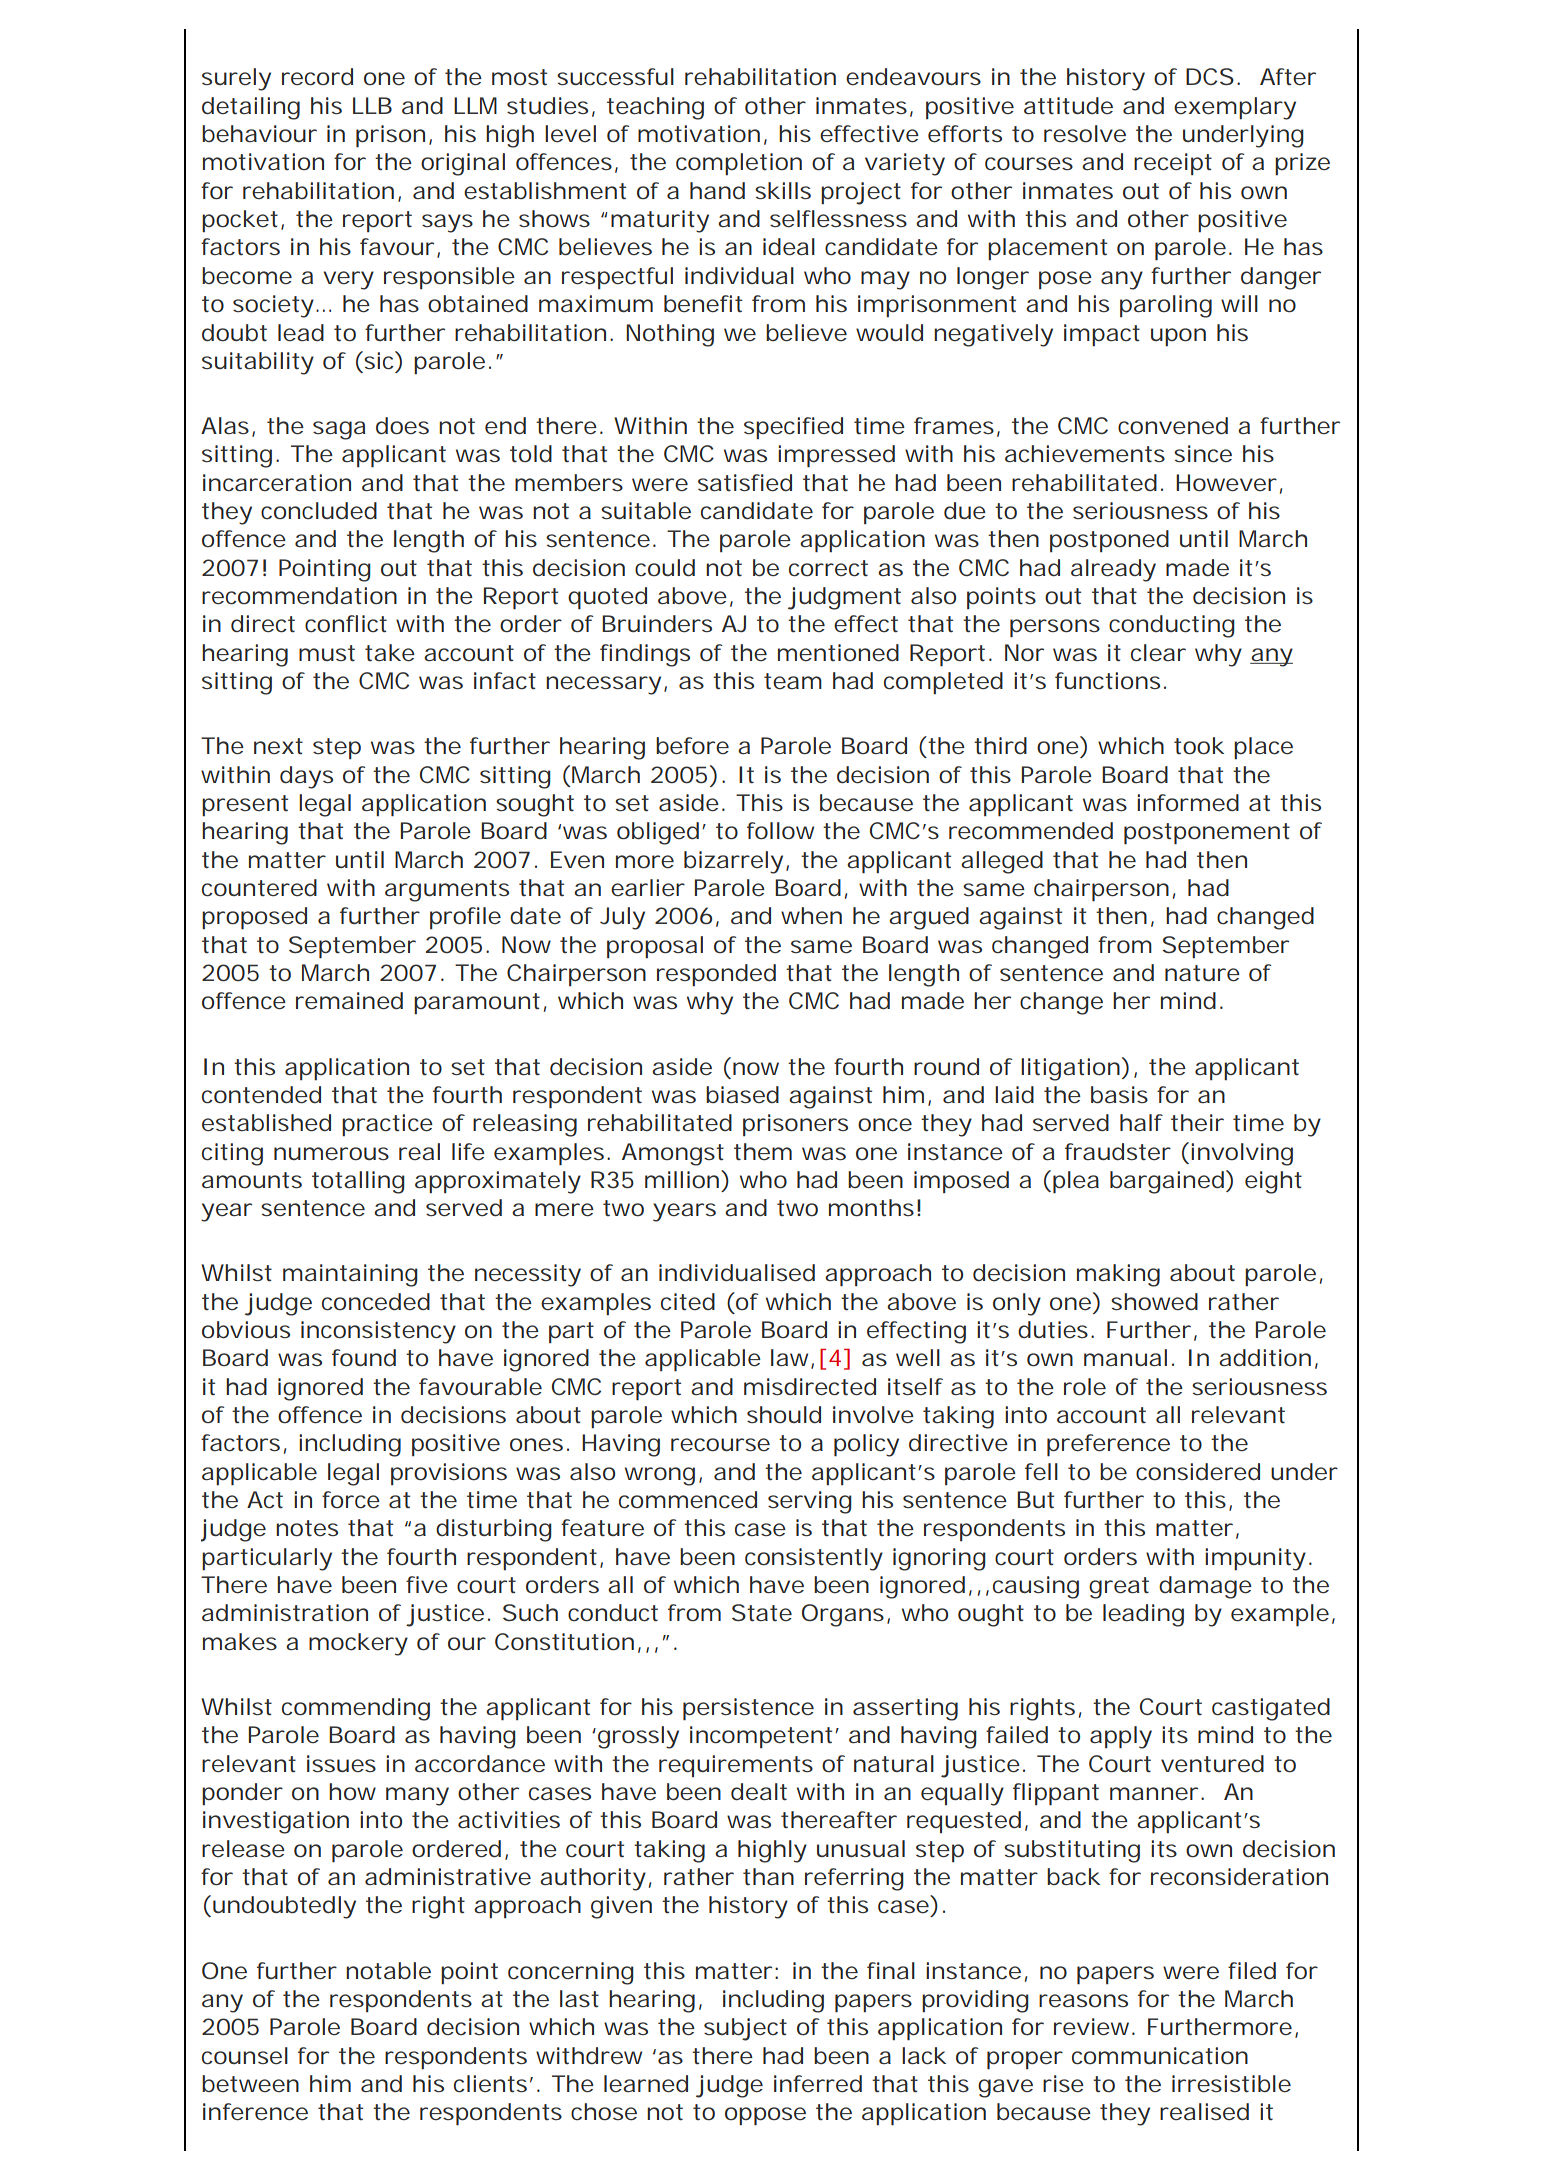 The height and width of the screenshot is (2181, 1541). What do you see at coordinates (387, 1125) in the screenshot?
I see `practice` at bounding box center [387, 1125].
